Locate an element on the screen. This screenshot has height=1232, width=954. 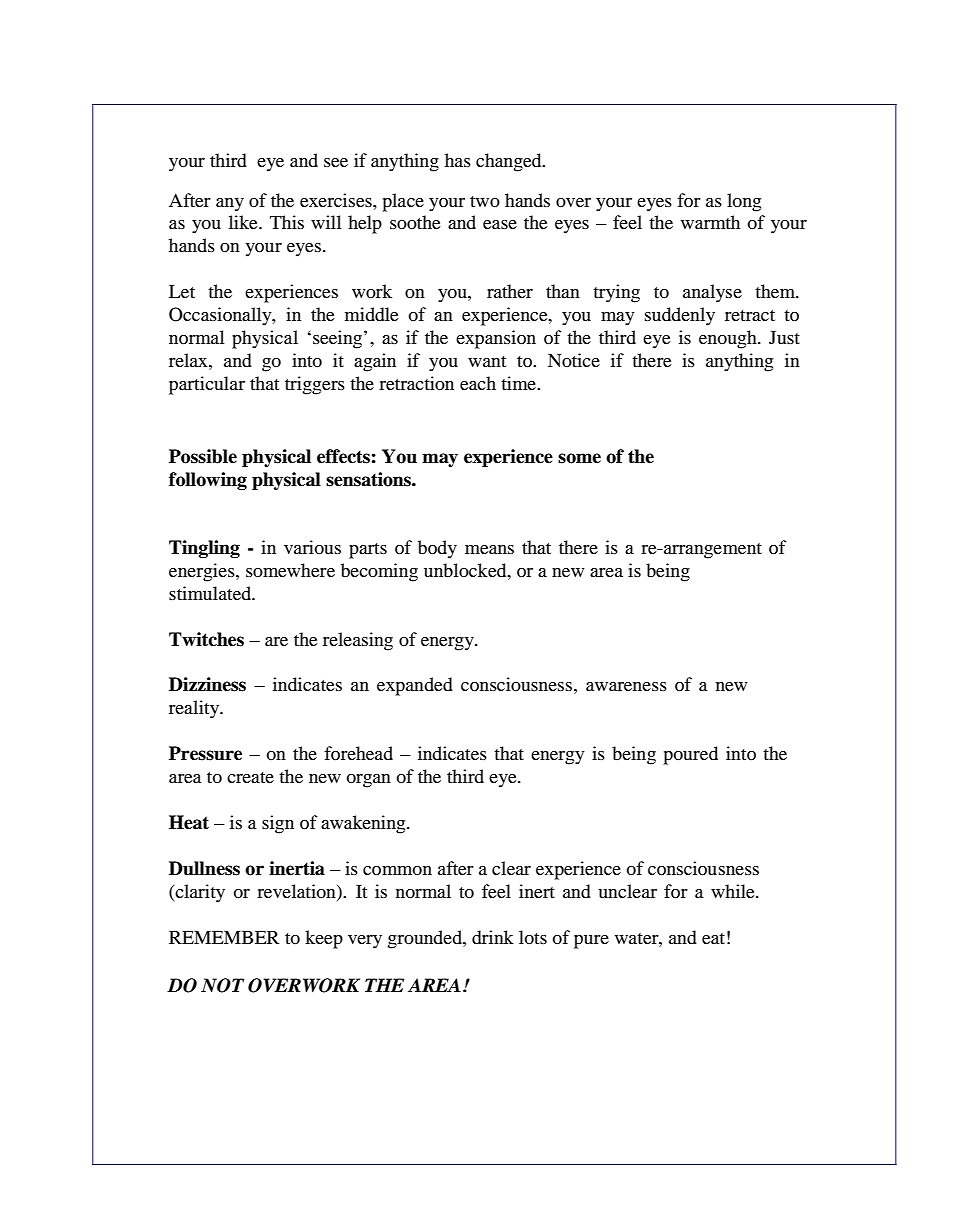
organ is located at coordinates (368, 781).
